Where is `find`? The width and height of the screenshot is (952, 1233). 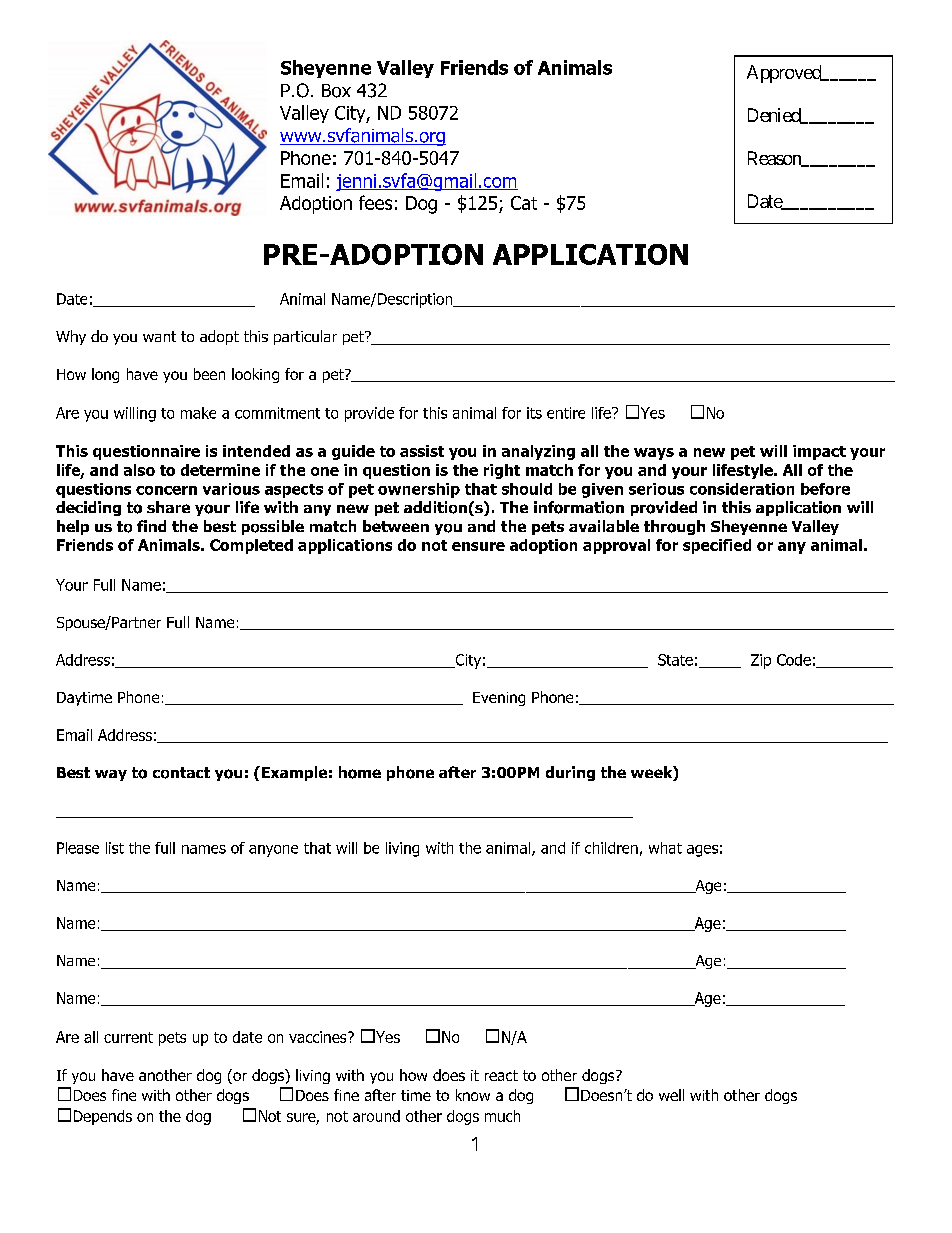
find is located at coordinates (151, 526).
